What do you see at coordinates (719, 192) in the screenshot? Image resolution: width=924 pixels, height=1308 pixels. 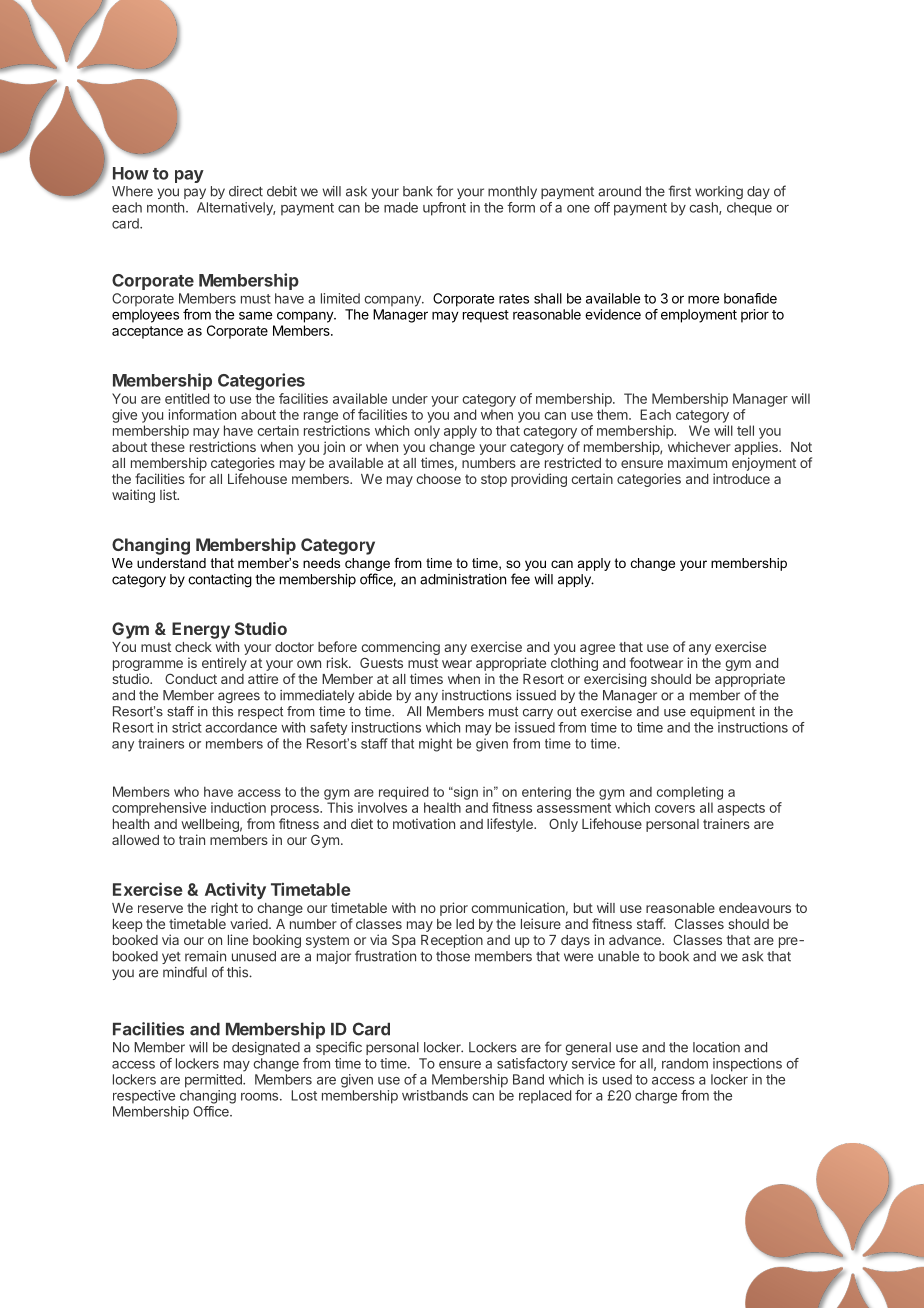 I see `working` at bounding box center [719, 192].
